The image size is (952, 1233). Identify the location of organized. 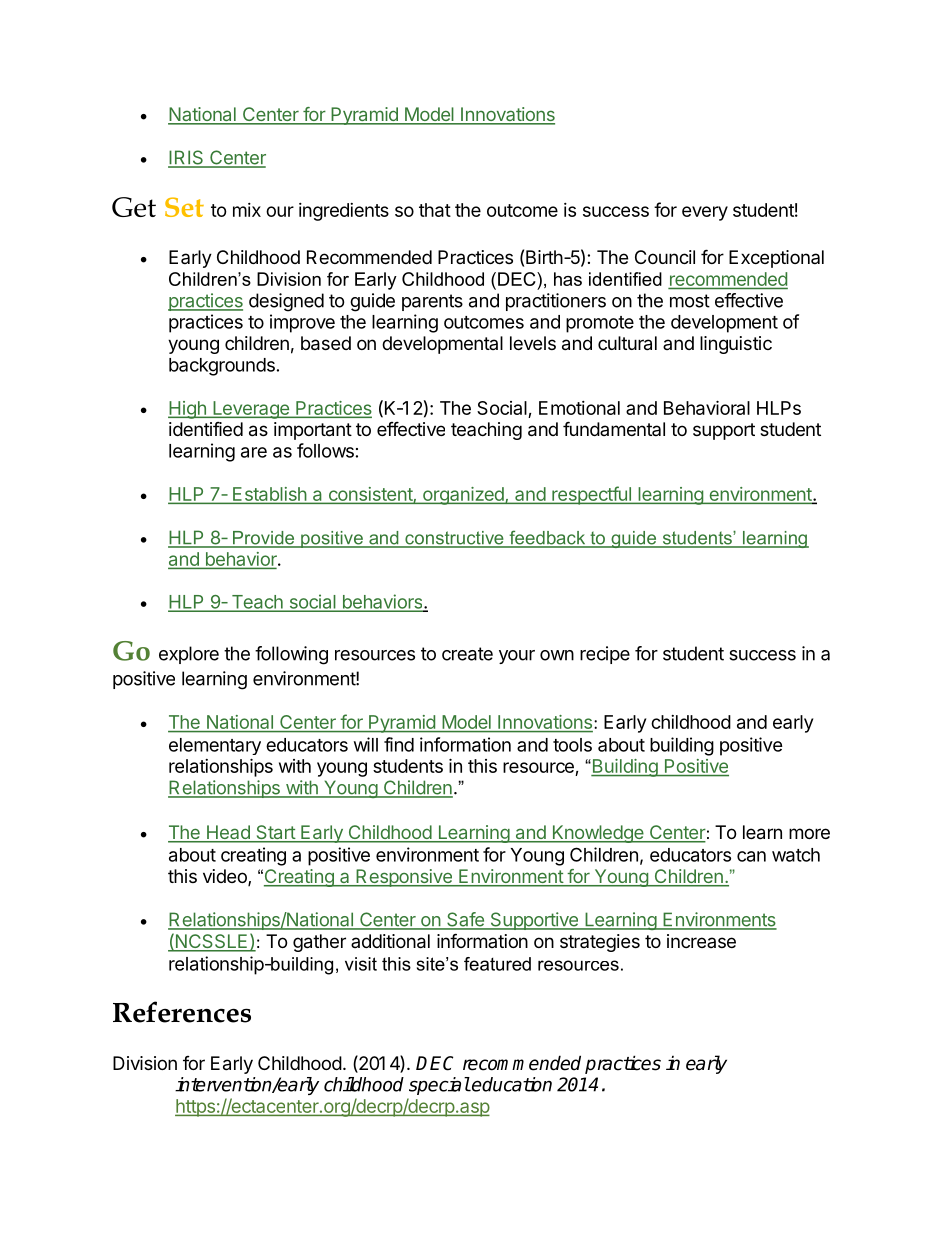
(463, 496).
